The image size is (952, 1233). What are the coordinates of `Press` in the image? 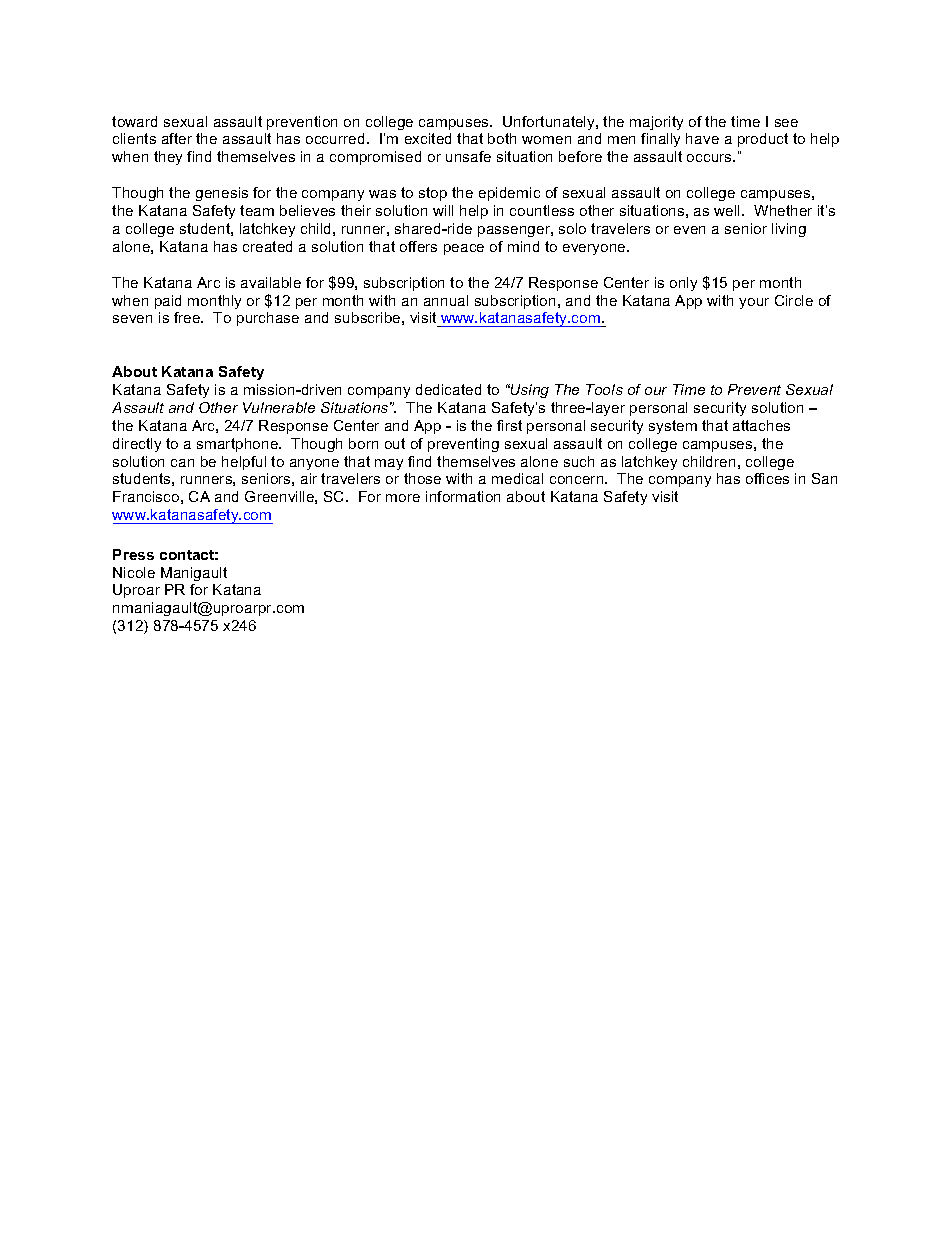 It's located at (133, 554).
